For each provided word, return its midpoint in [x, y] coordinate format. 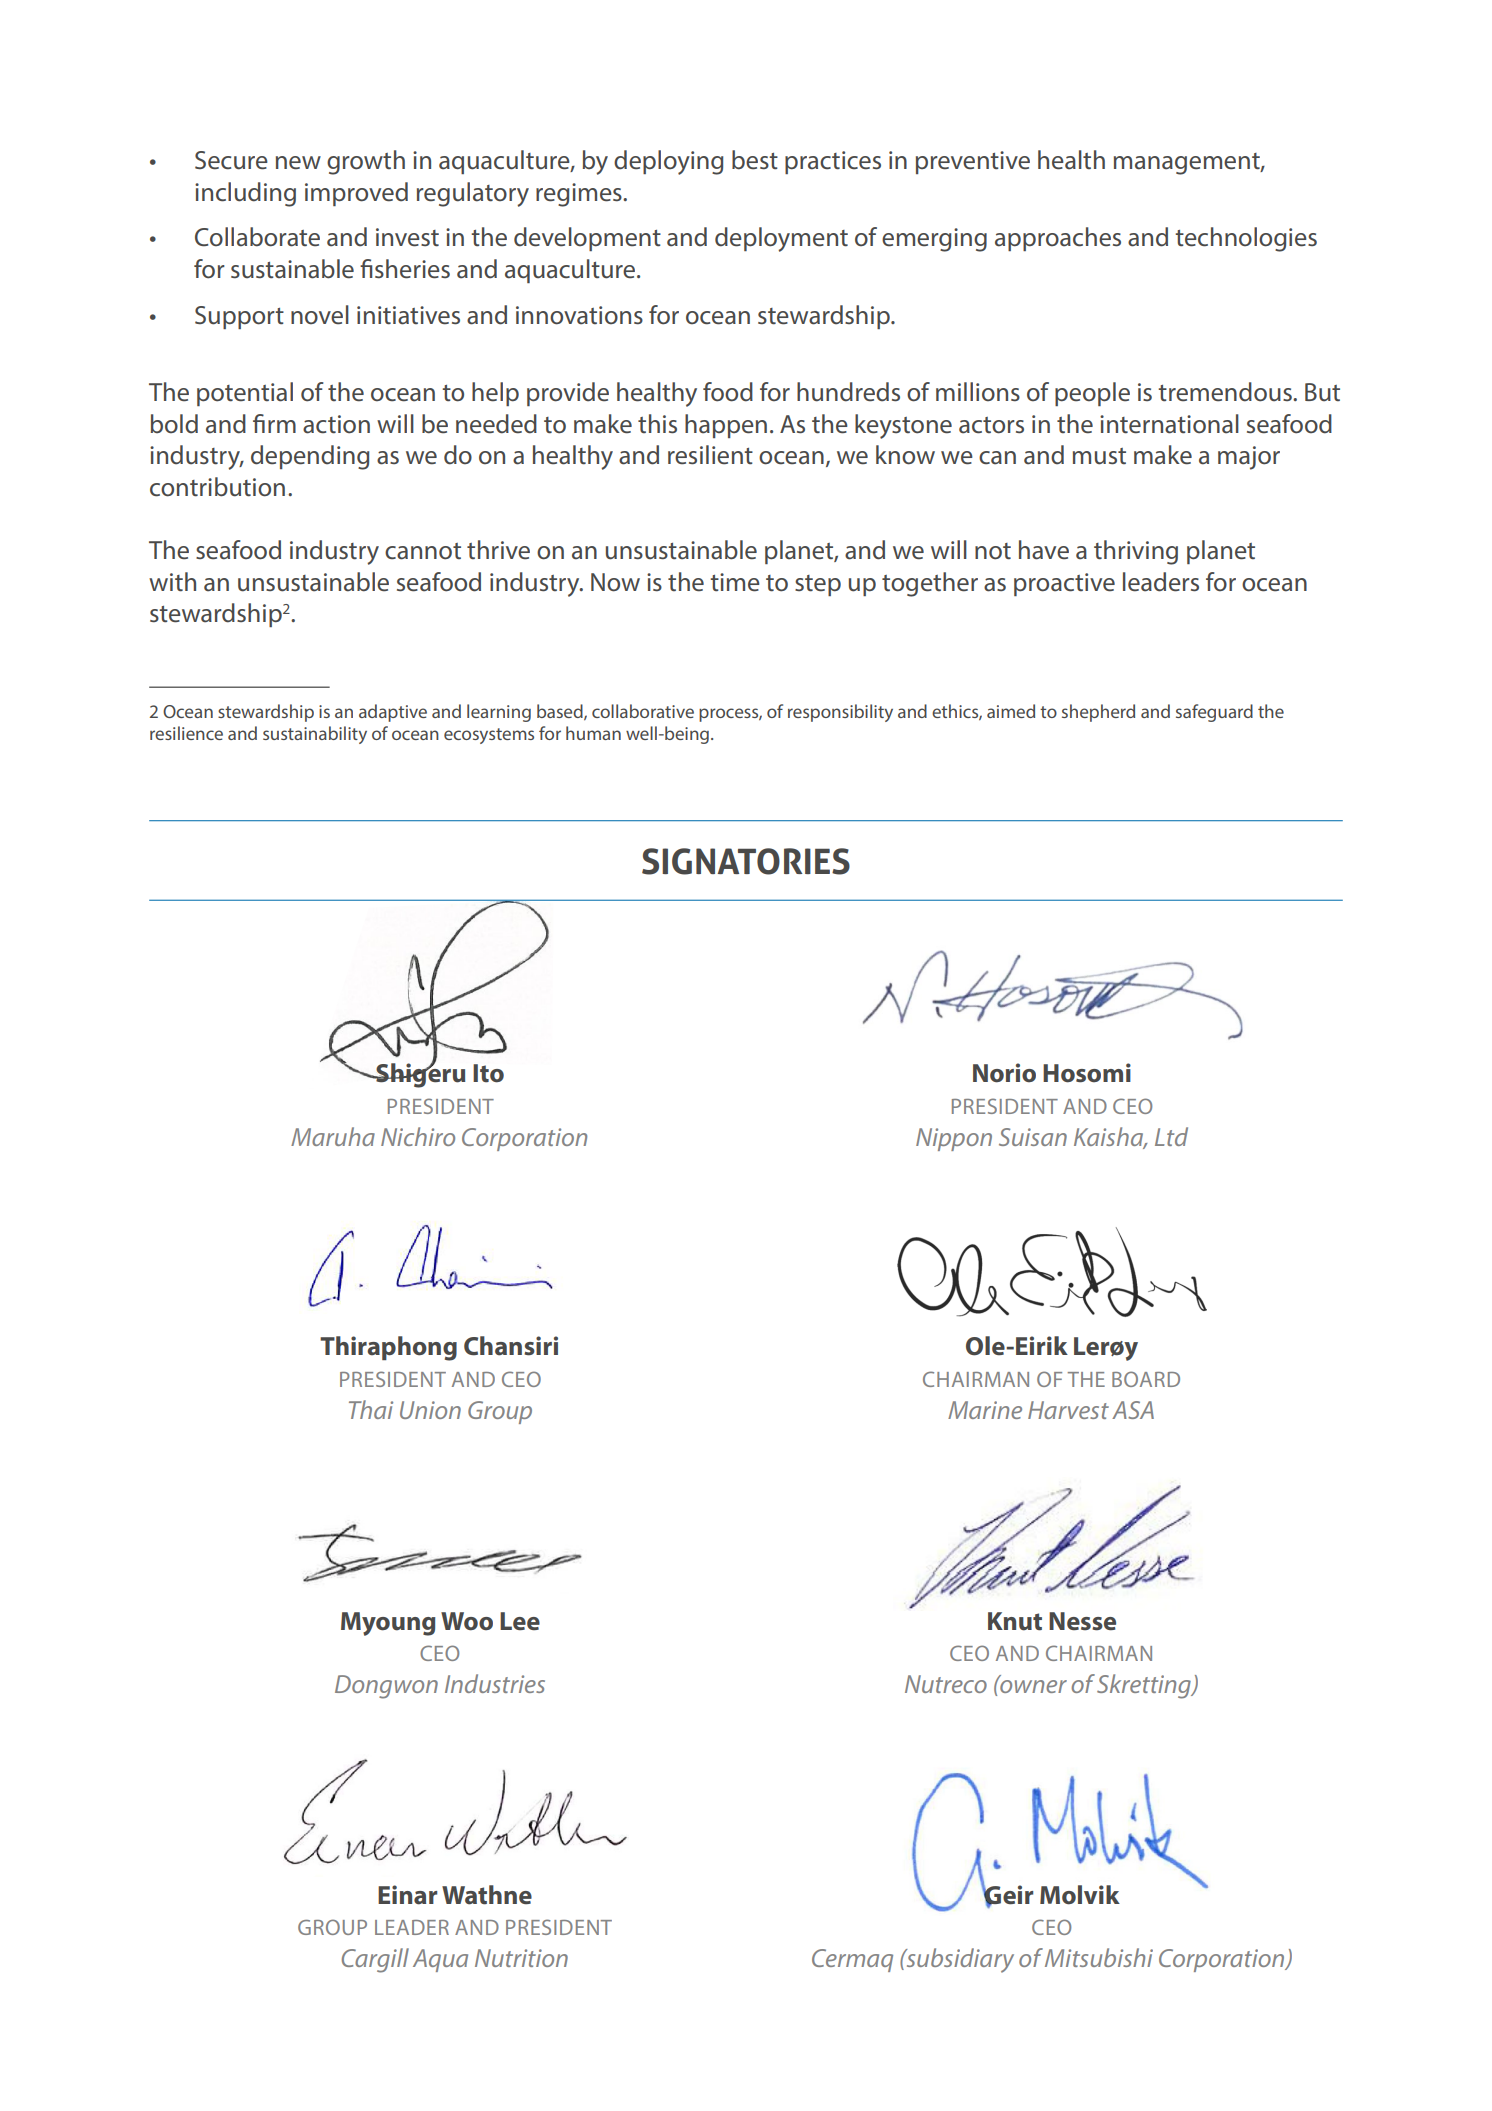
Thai [371, 1409]
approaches [1058, 239]
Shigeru [419, 1074]
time [735, 582]
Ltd [1171, 1136]
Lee [520, 1621]
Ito [488, 1073]
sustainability [315, 735]
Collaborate [257, 237]
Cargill [375, 1960]
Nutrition [521, 1958]
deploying [668, 162]
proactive [1064, 584]
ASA [1133, 1410]
